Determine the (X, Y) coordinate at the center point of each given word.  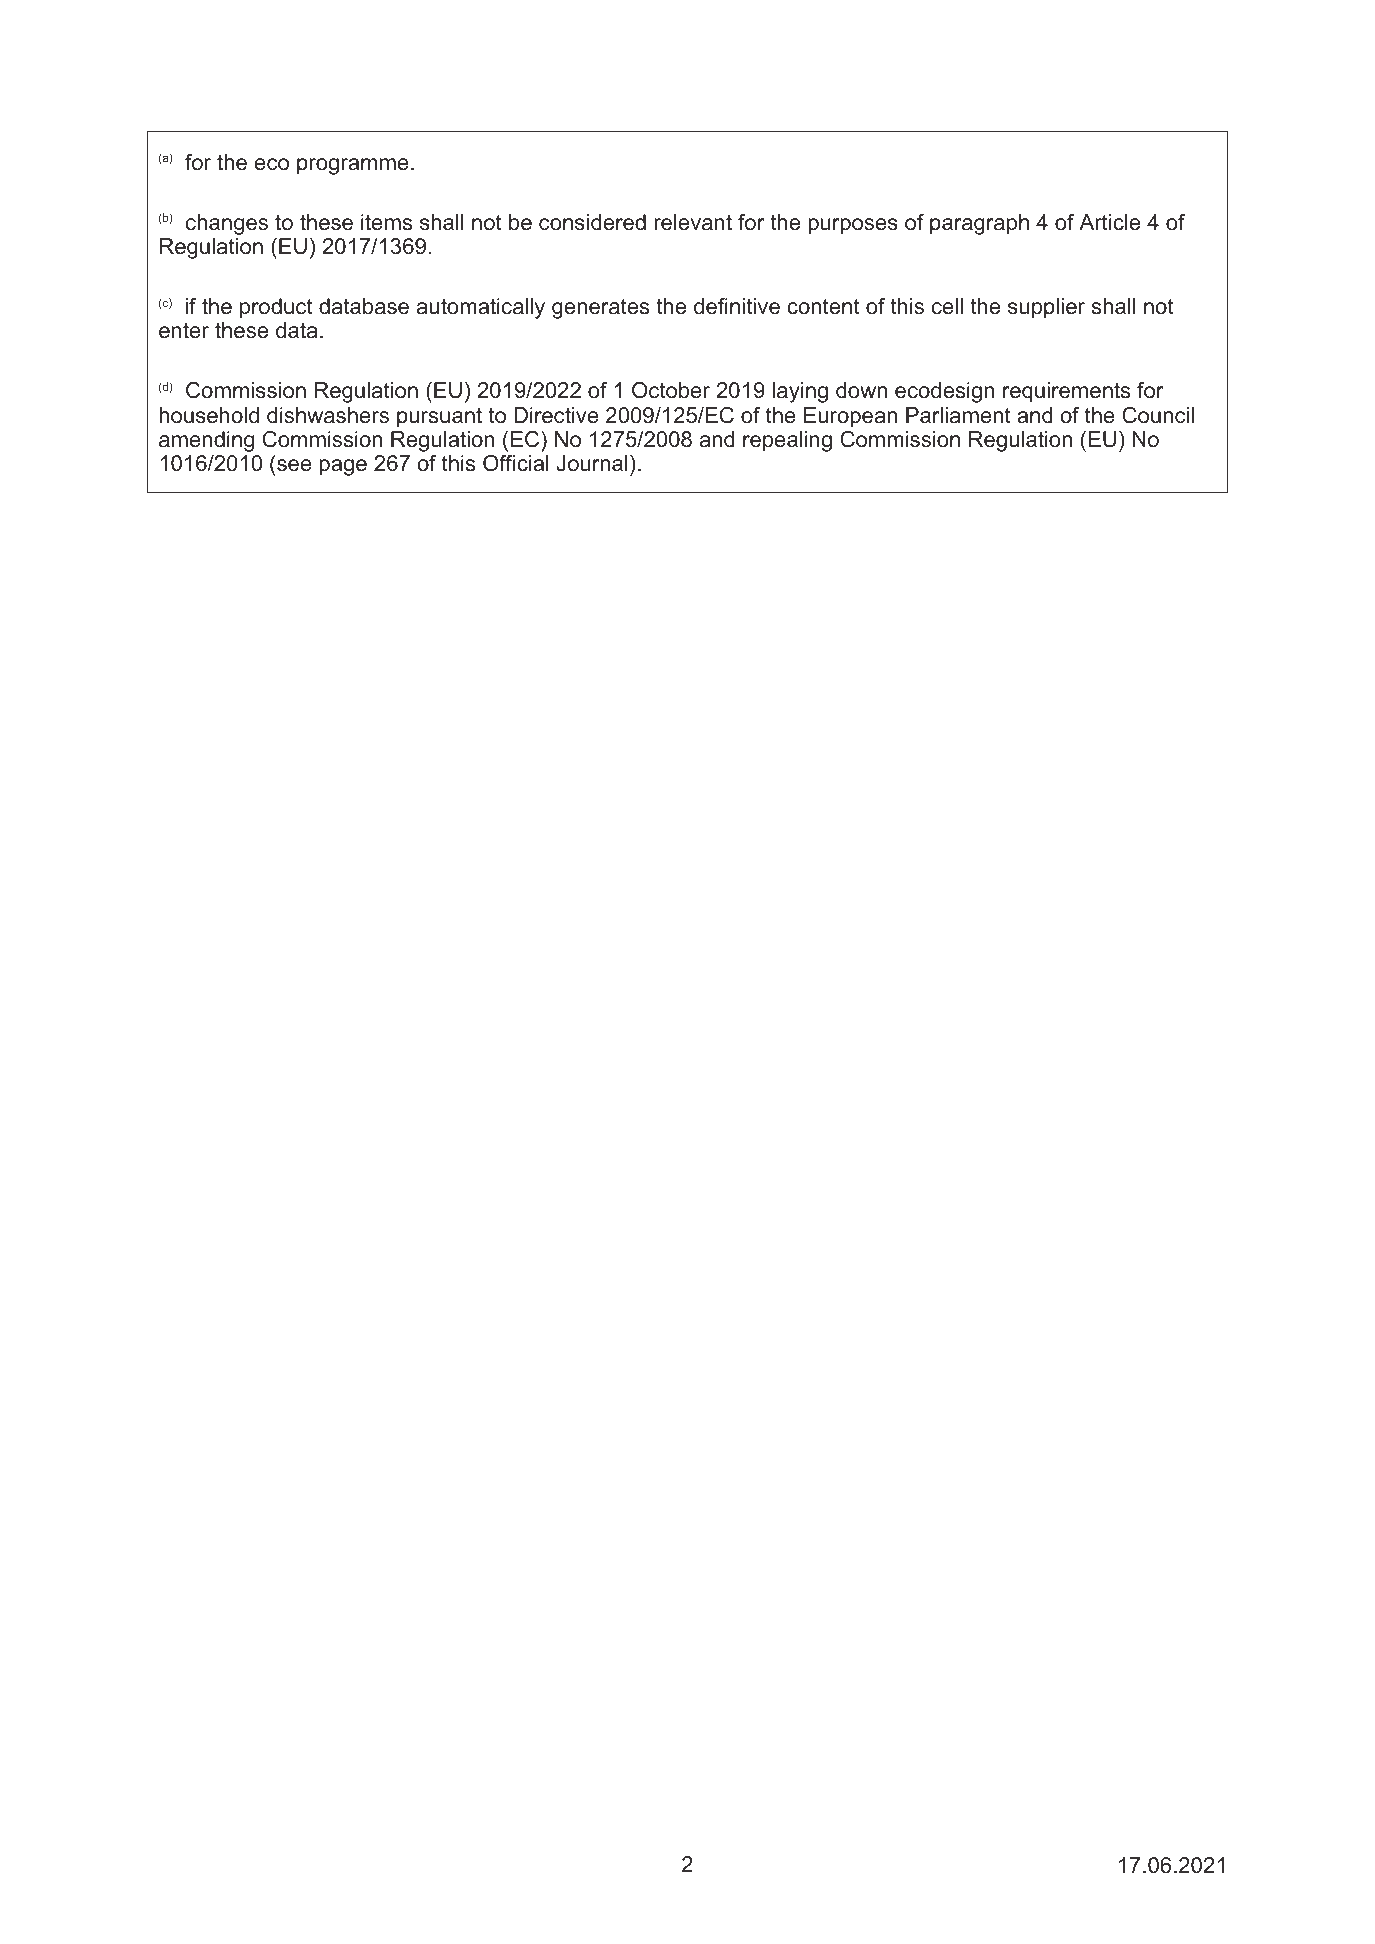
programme (353, 166)
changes (227, 224)
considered (592, 222)
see (294, 465)
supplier (1046, 308)
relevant (693, 222)
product (276, 308)
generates (600, 309)
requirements (1066, 392)
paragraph (979, 224)
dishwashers (328, 415)
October (671, 390)
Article (1109, 222)
